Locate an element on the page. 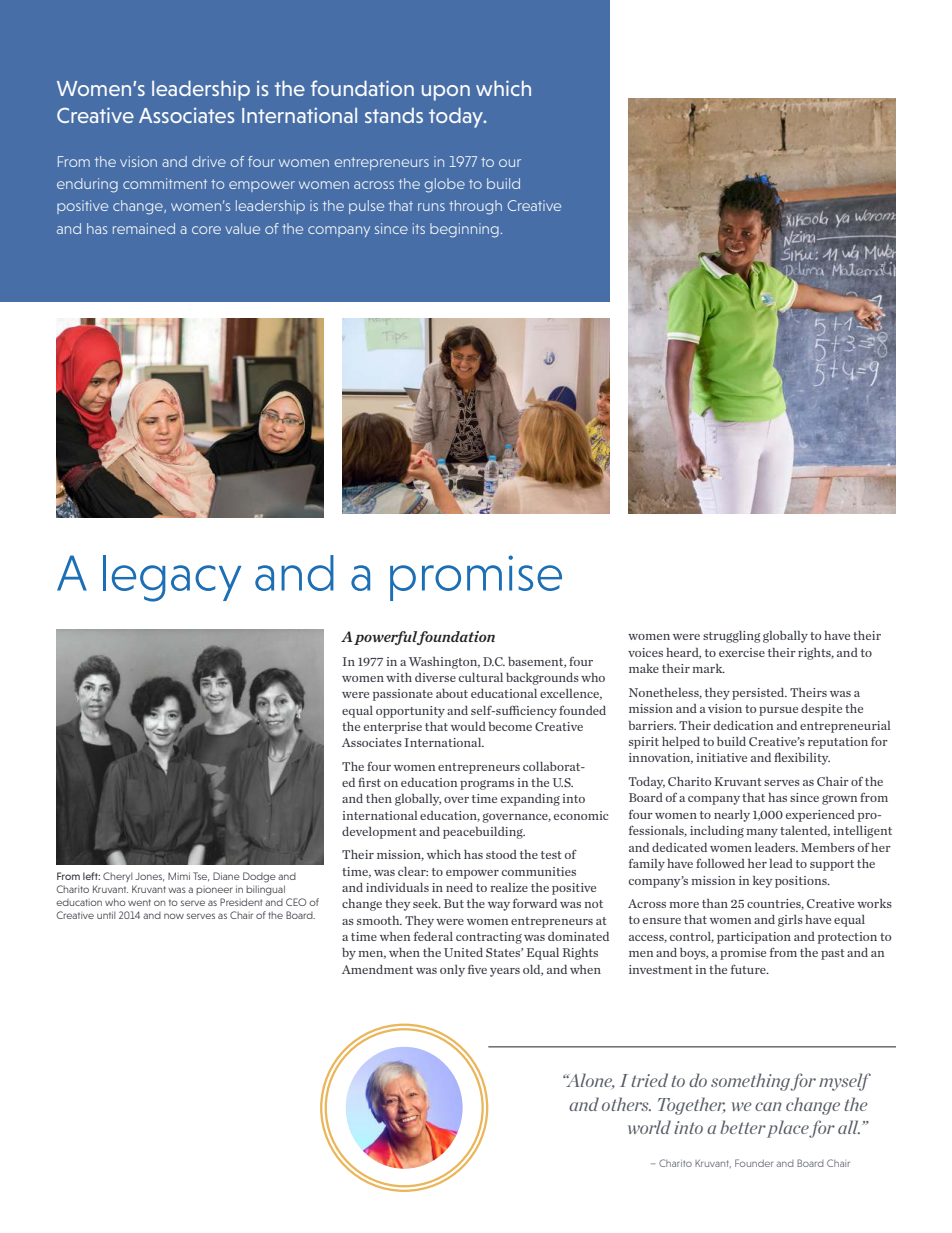  drive is located at coordinates (209, 161).
